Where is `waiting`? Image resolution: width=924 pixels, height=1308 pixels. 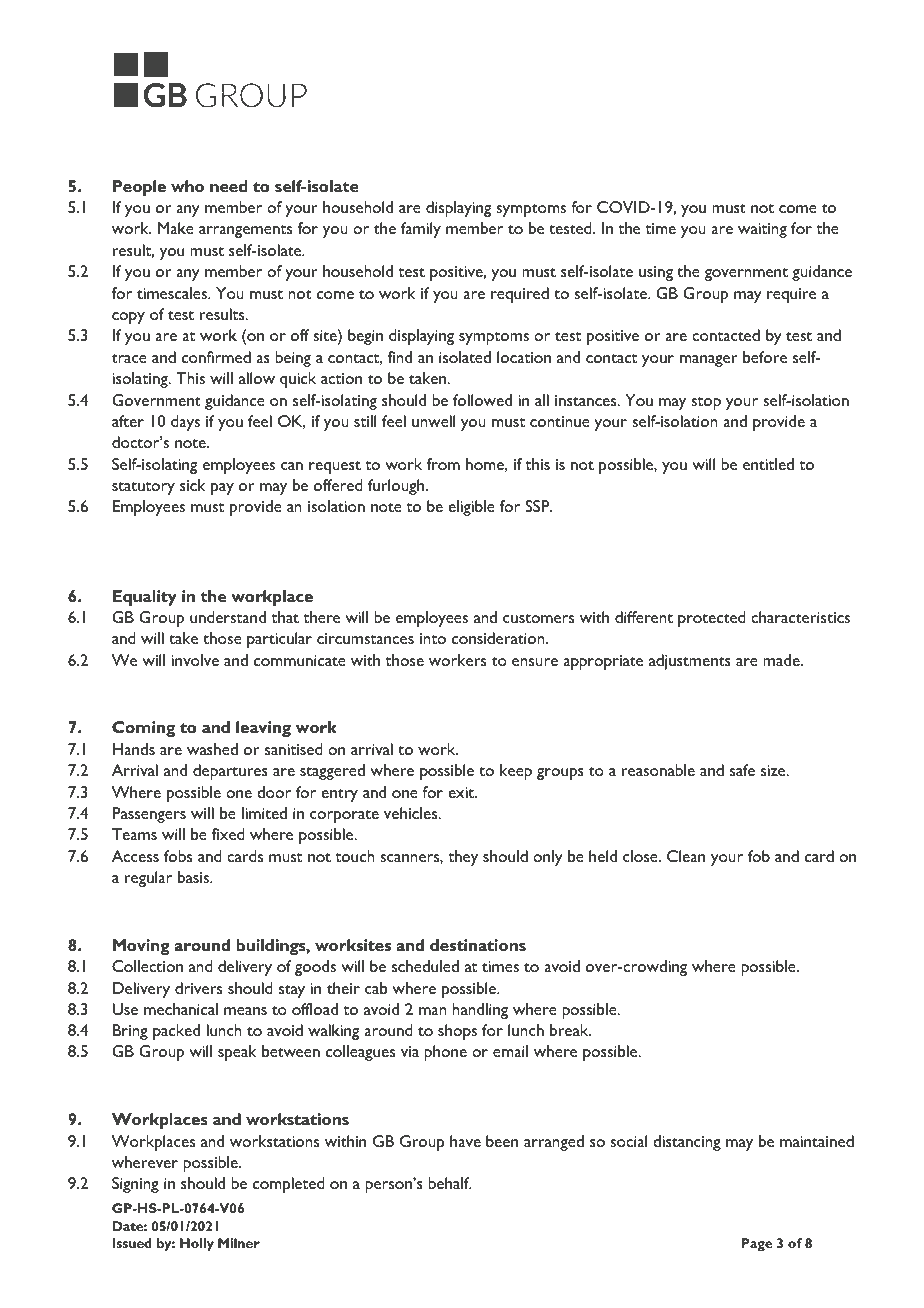
waiting is located at coordinates (762, 230).
